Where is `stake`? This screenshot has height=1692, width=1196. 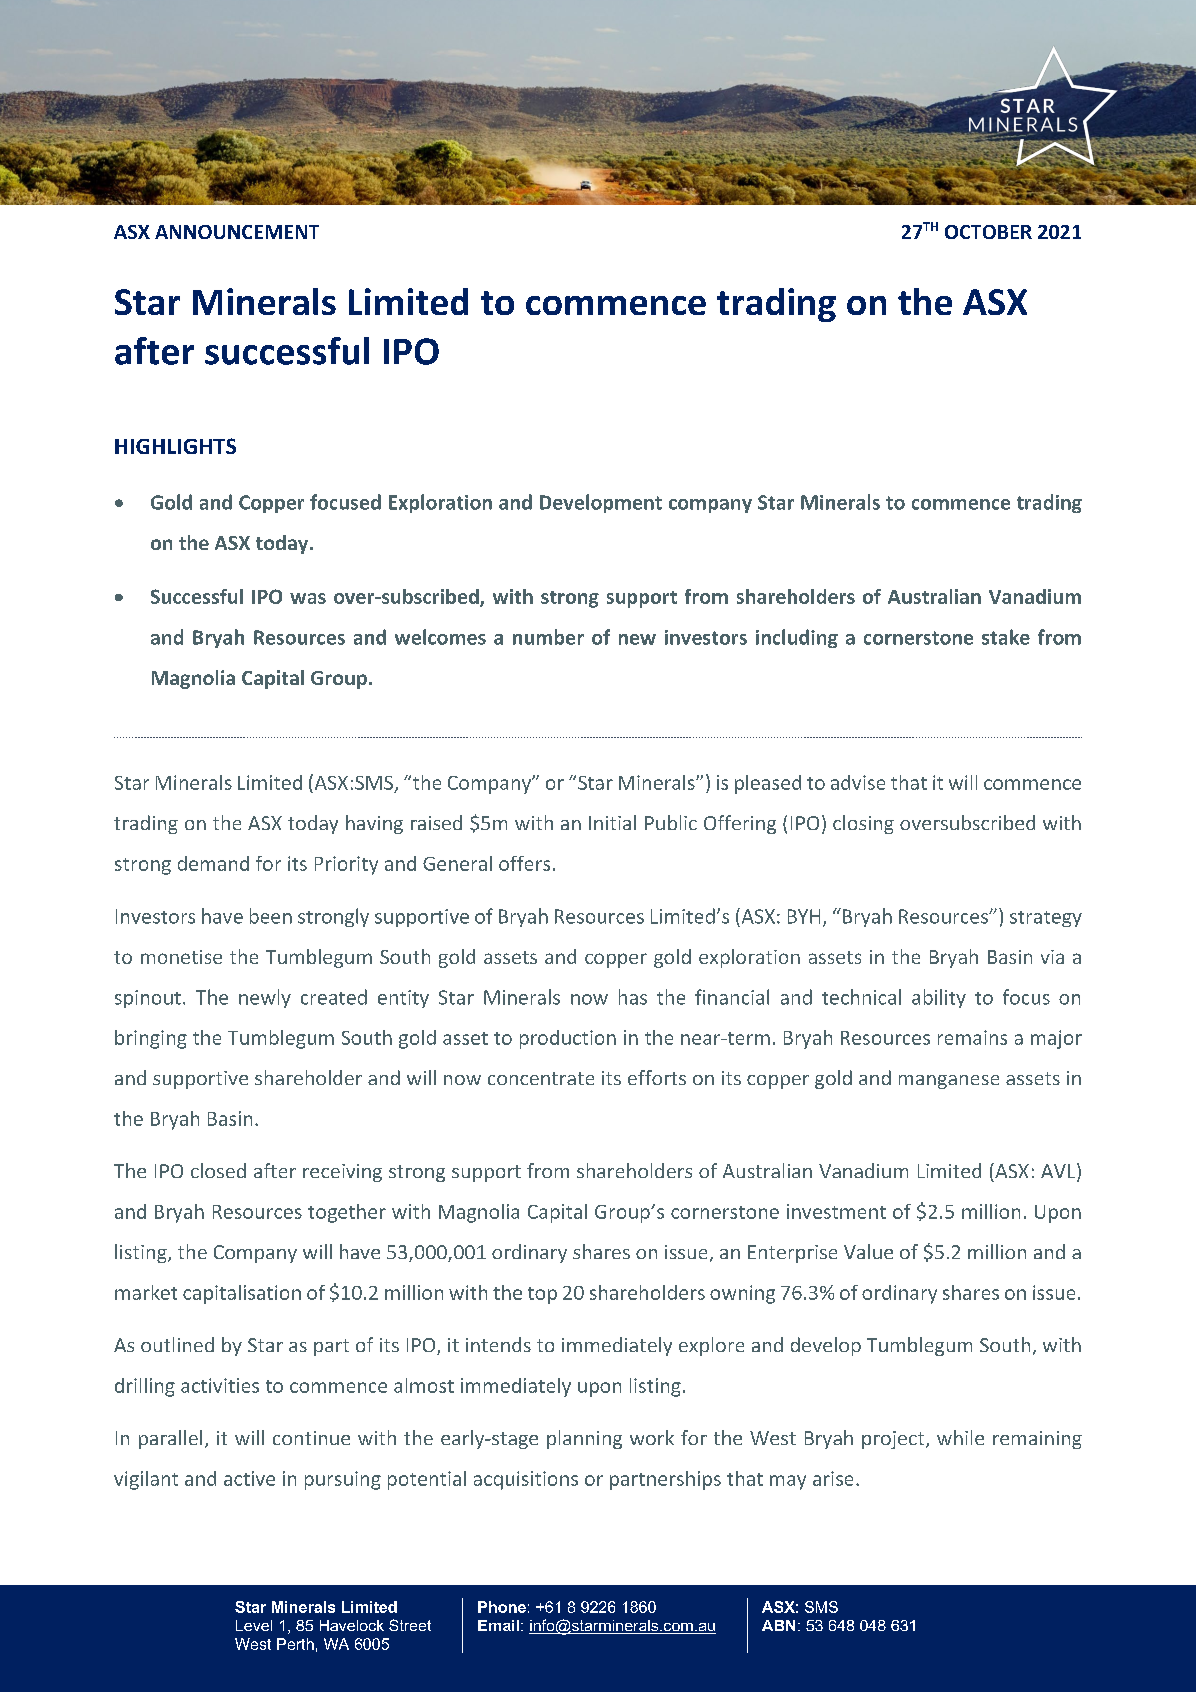 stake is located at coordinates (1006, 637).
